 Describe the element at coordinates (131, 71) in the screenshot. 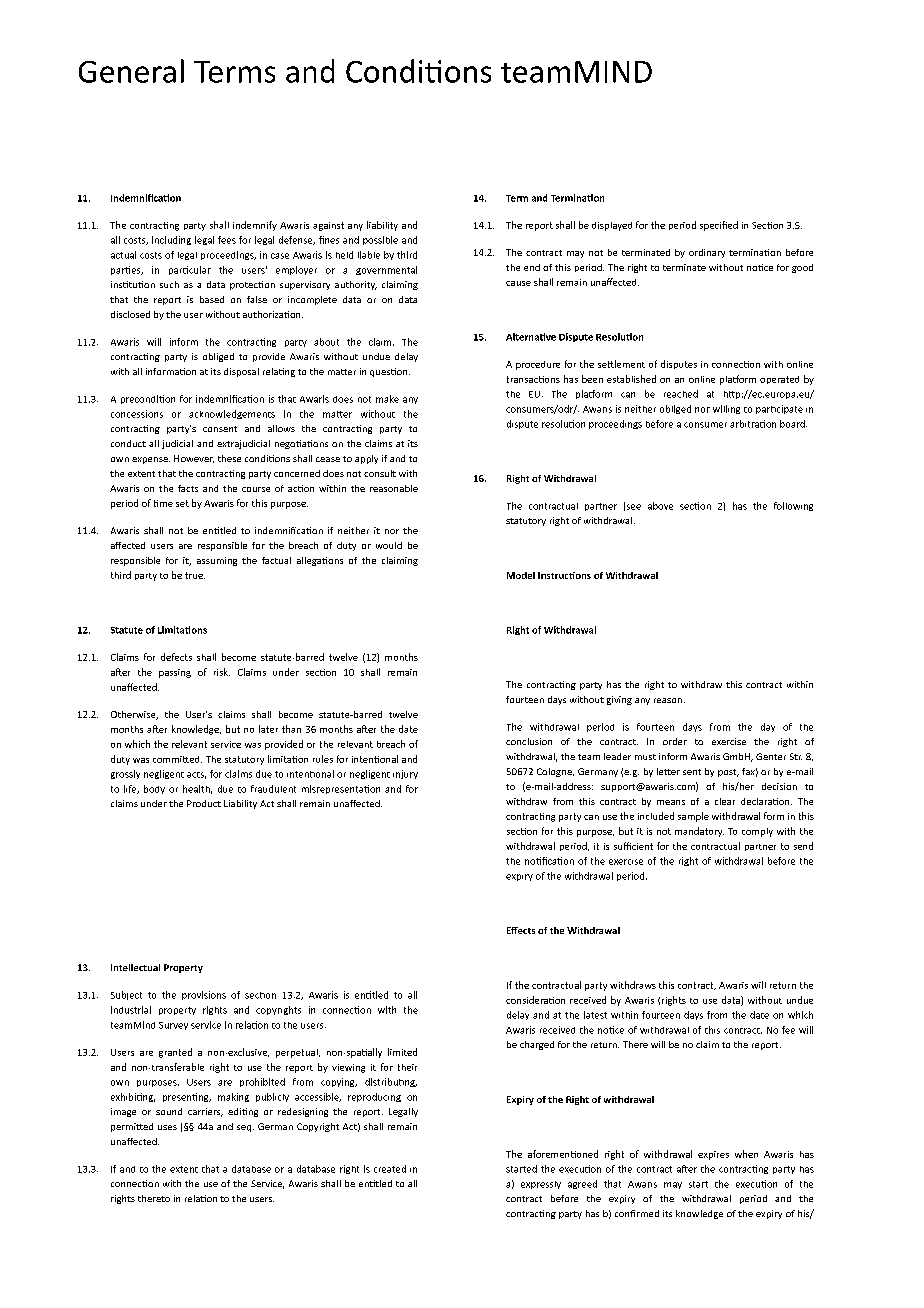

I see `General` at that location.
